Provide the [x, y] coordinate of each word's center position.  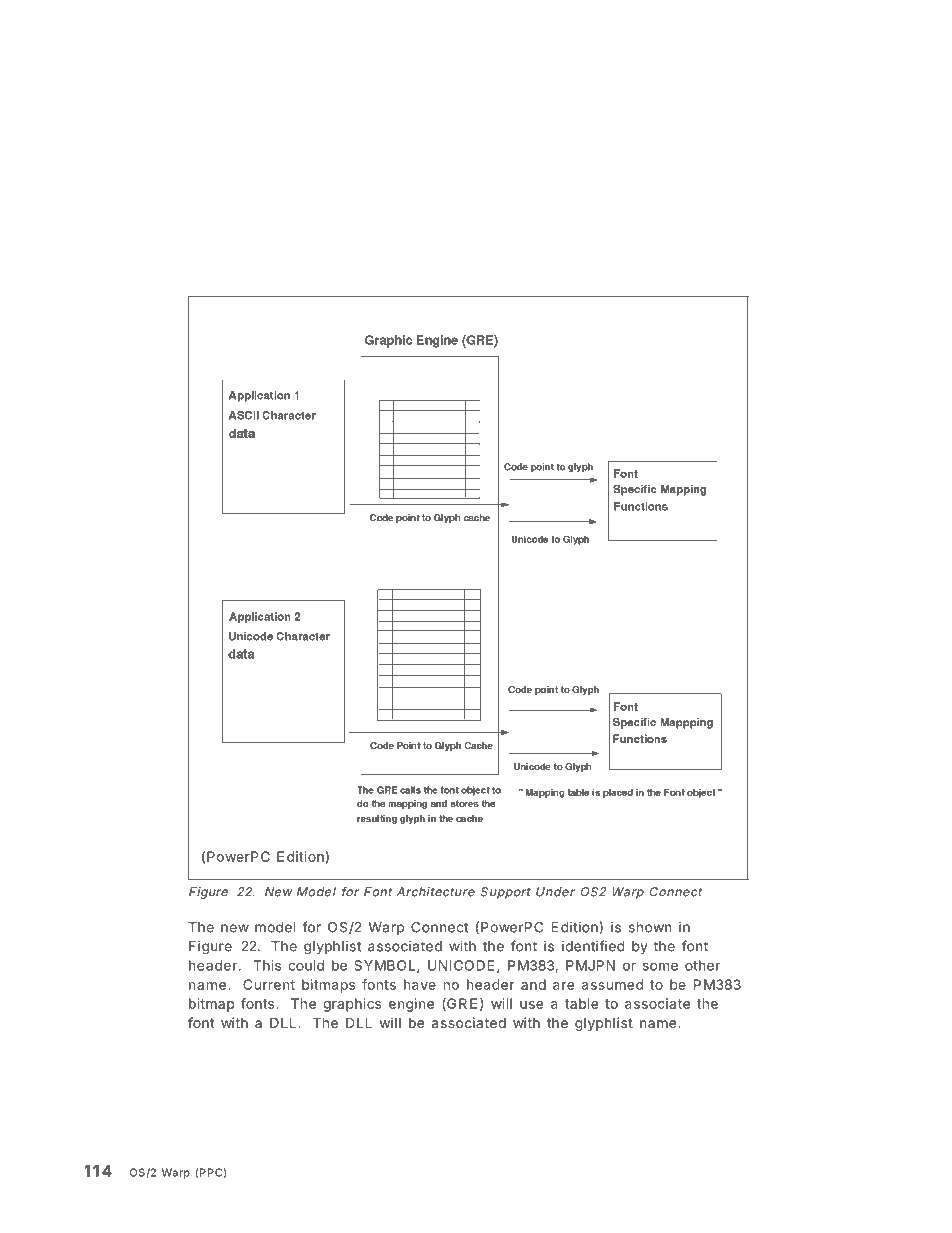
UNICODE [461, 965]
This [267, 965]
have [420, 984]
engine [411, 1005]
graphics [352, 1005]
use [531, 1005]
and [533, 984]
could [306, 965]
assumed [612, 984]
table [581, 1003]
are [563, 986]
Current [269, 984]
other [702, 965]
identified [593, 946]
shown [650, 927]
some [660, 966]
